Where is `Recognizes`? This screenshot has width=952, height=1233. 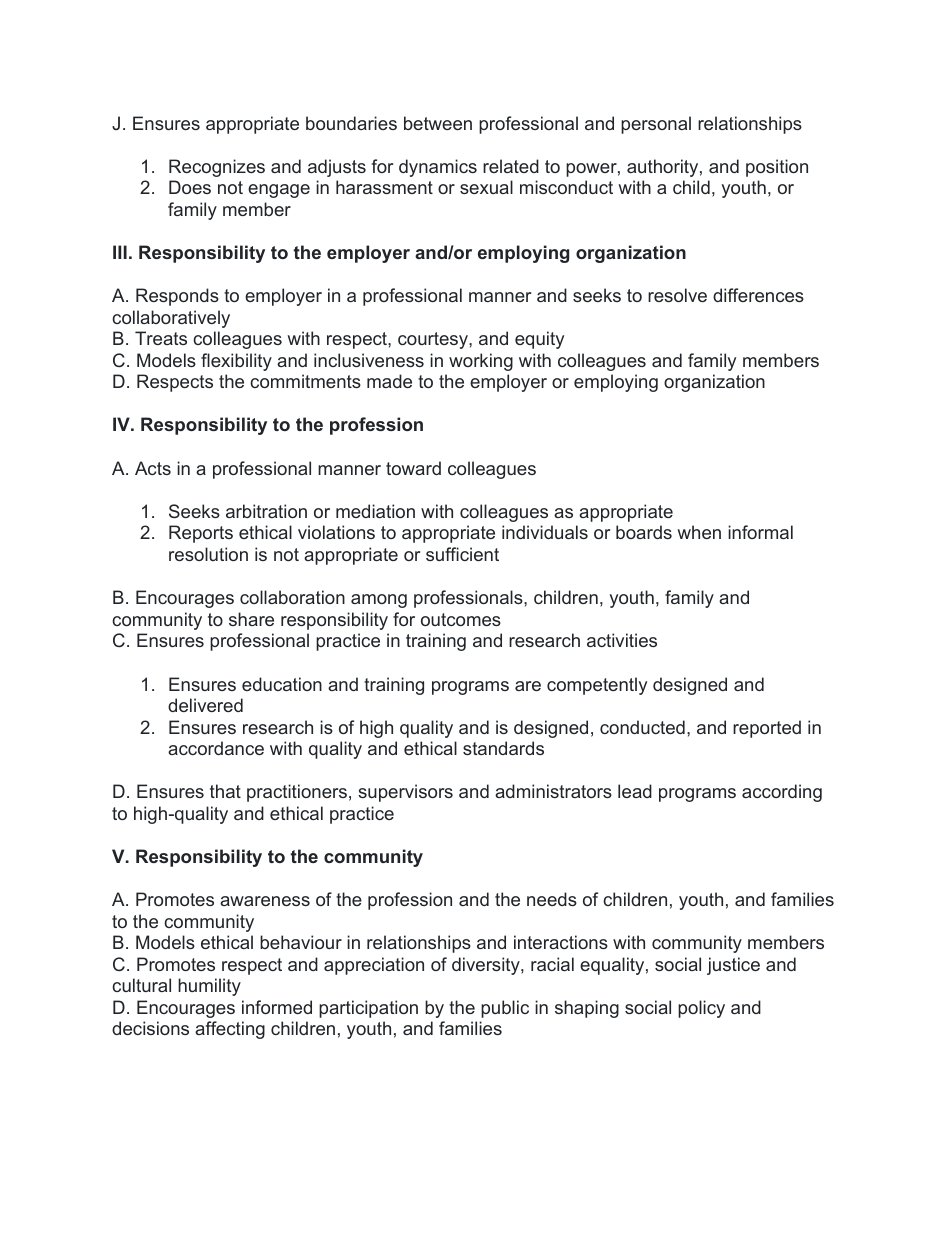 Recognizes is located at coordinates (217, 168).
